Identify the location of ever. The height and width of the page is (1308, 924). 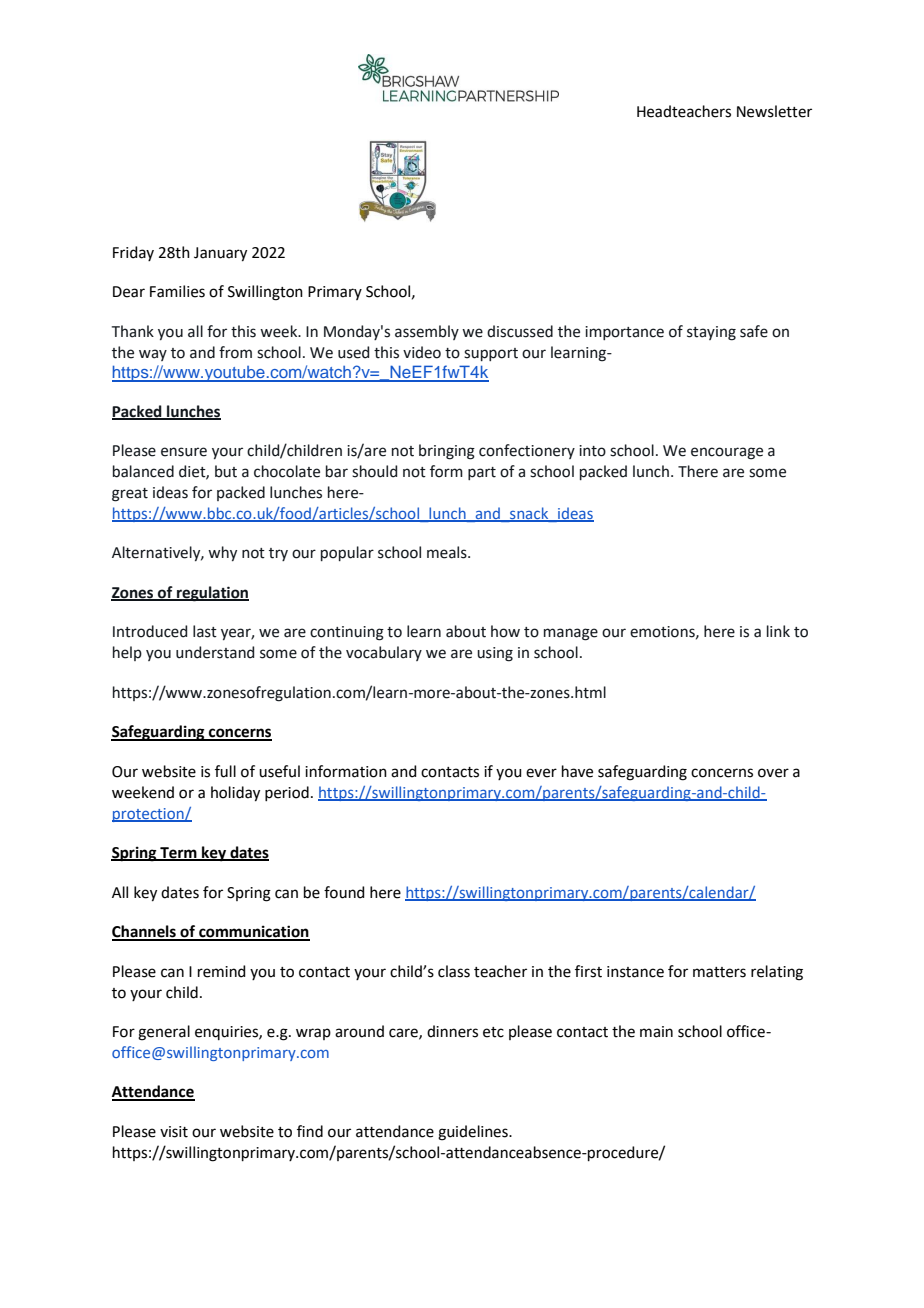
(541, 773).
